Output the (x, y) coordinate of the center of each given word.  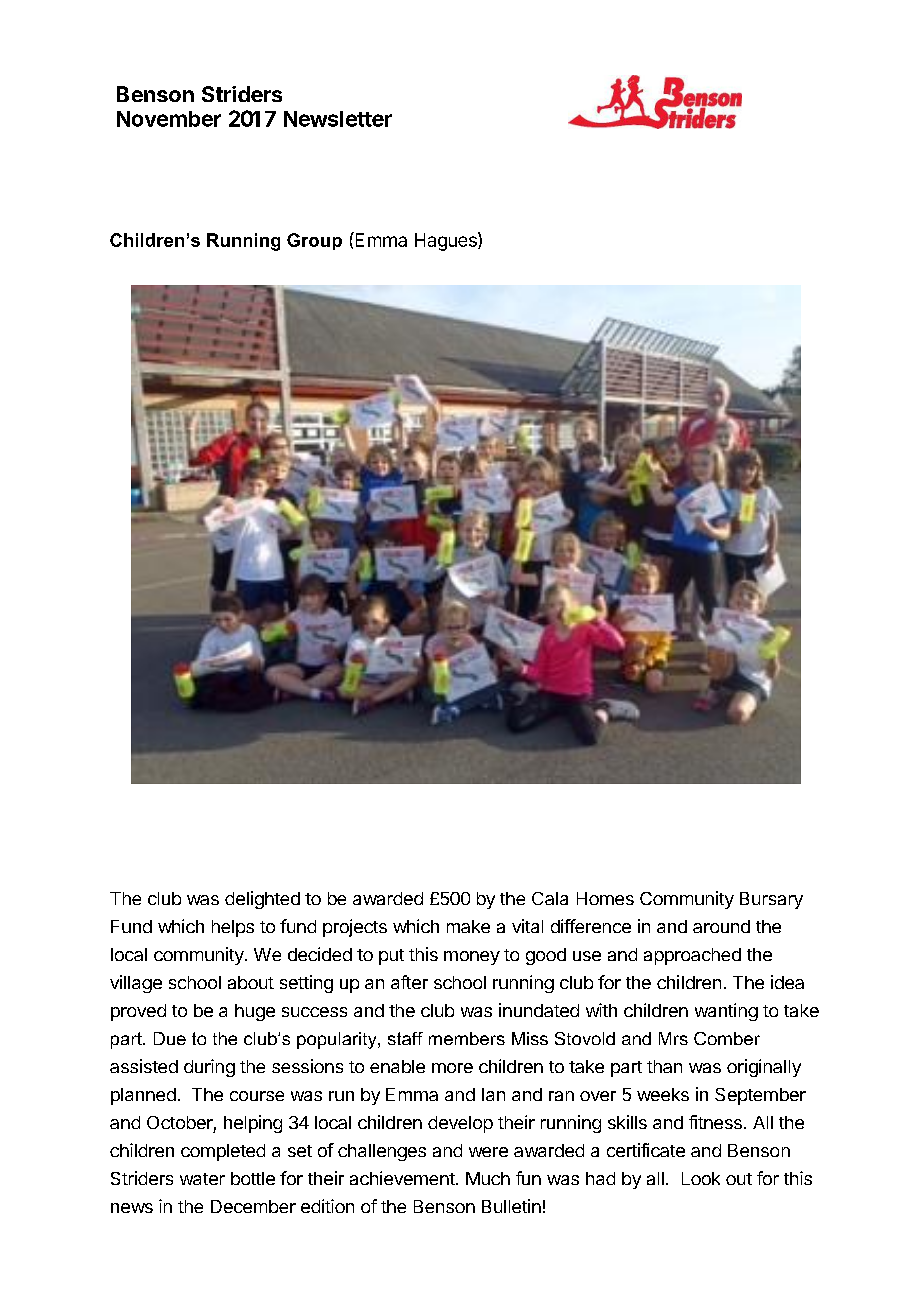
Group (314, 241)
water (202, 1179)
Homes (605, 898)
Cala (550, 898)
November (169, 119)
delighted (262, 900)
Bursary (771, 900)
